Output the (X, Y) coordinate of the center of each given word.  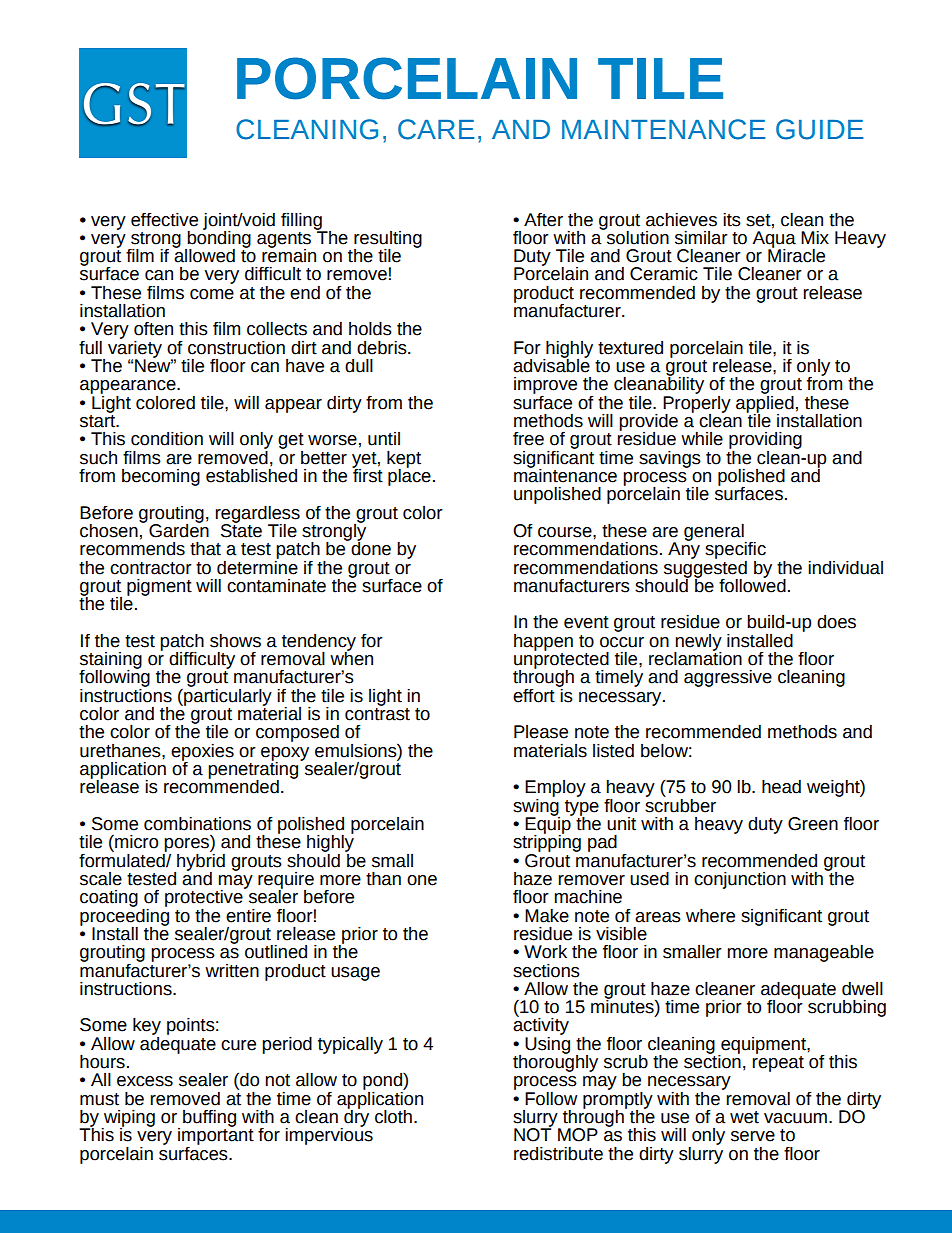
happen (543, 642)
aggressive (728, 678)
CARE (436, 129)
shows (235, 641)
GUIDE (820, 129)
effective (164, 220)
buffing (209, 1118)
